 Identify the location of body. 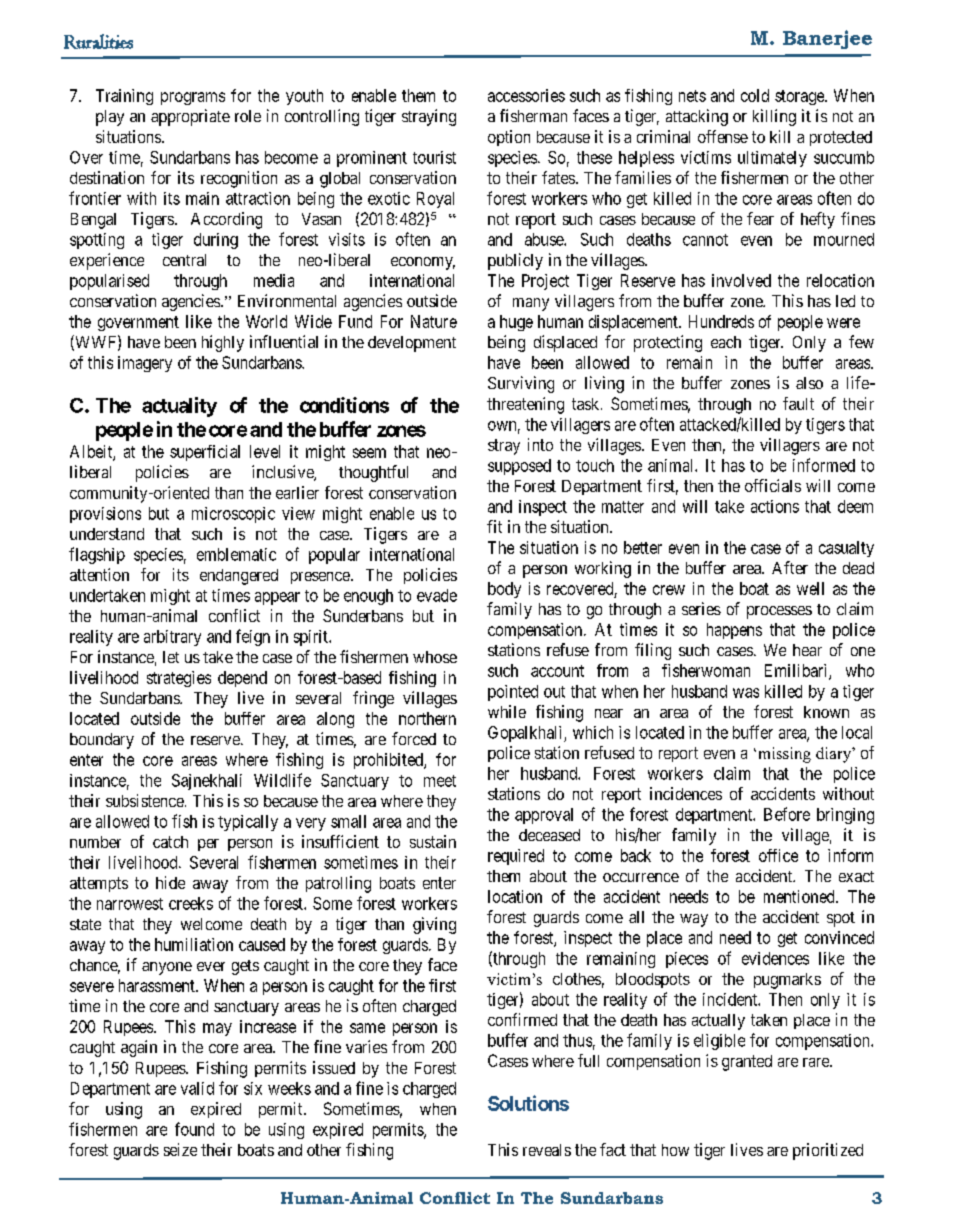
(504, 590).
